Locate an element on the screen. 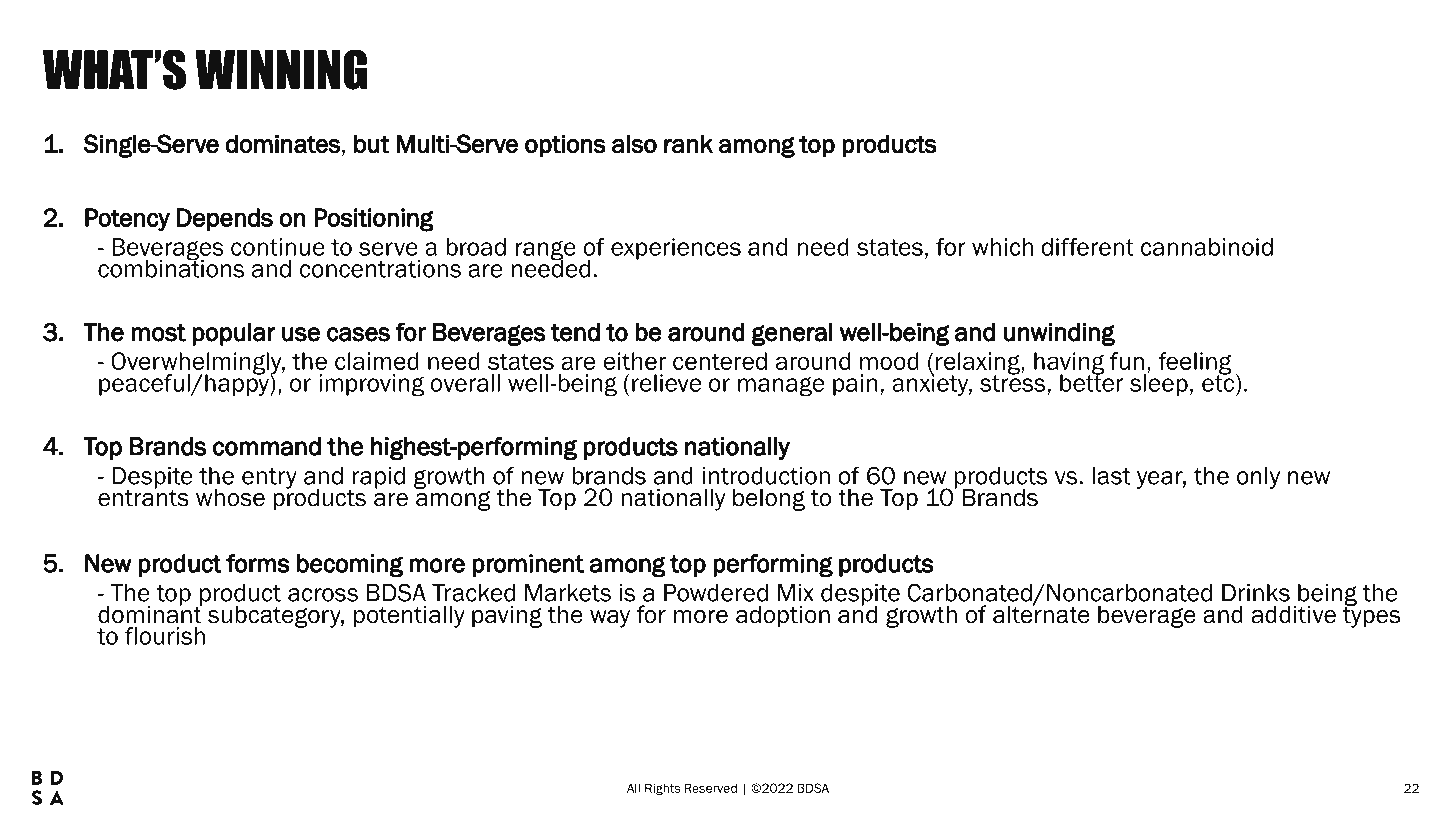 This screenshot has width=1456, height=819. manage is located at coordinates (781, 386).
